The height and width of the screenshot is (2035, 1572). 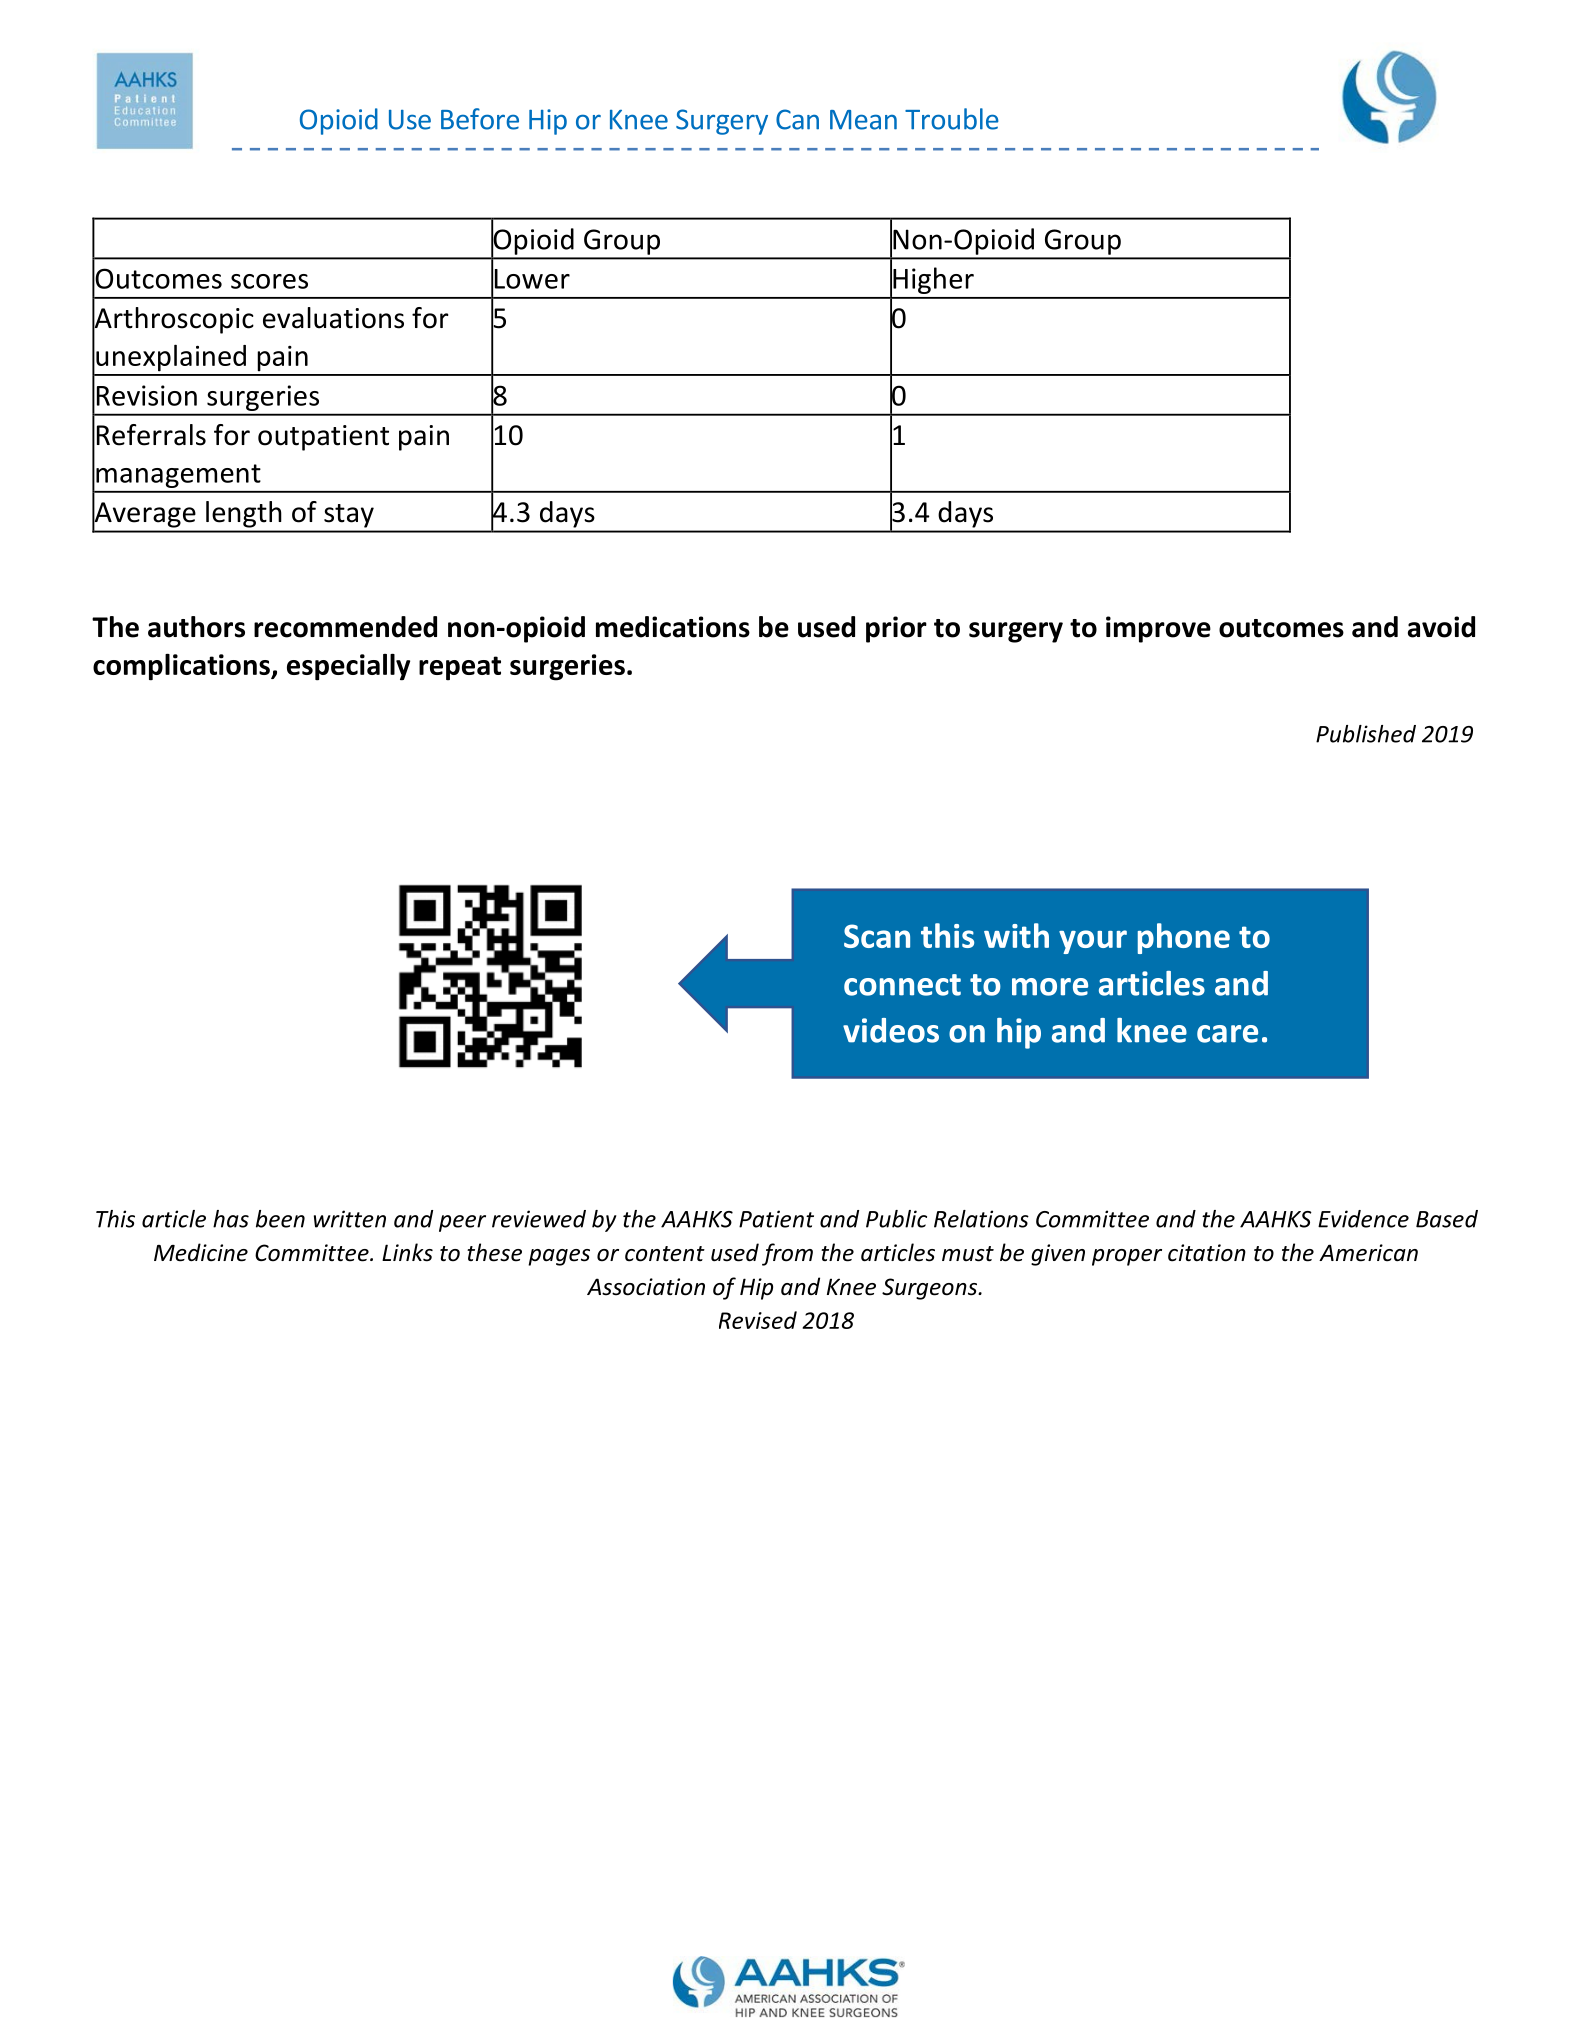 I want to click on Mean, so click(x=863, y=120).
